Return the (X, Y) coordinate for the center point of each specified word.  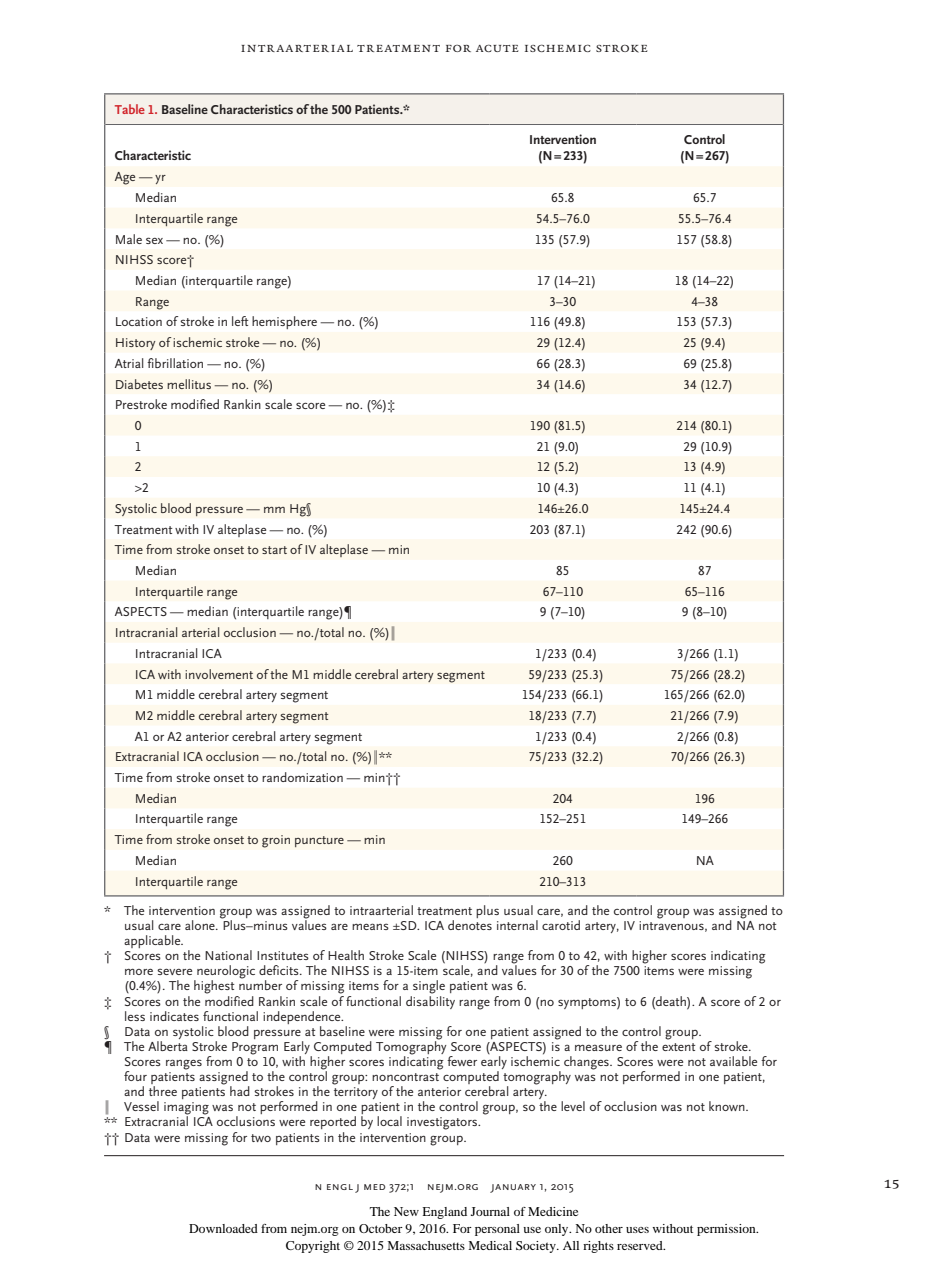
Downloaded (223, 1228)
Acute (497, 48)
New (406, 1211)
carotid (561, 925)
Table (130, 109)
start (274, 550)
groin (276, 841)
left (240, 321)
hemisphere (284, 322)
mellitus (189, 384)
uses (637, 1230)
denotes (470, 925)
